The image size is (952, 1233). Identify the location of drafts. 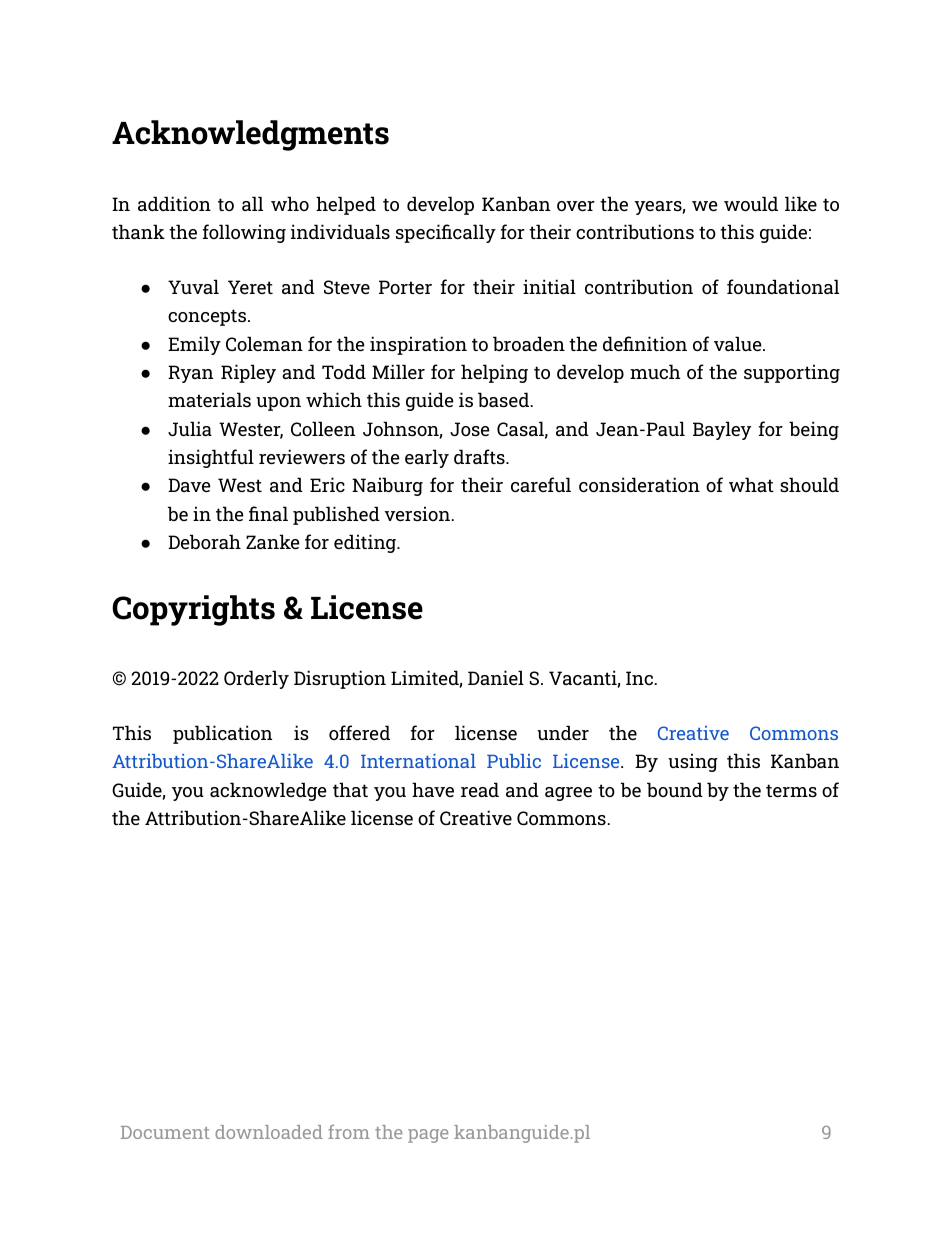
(480, 456).
